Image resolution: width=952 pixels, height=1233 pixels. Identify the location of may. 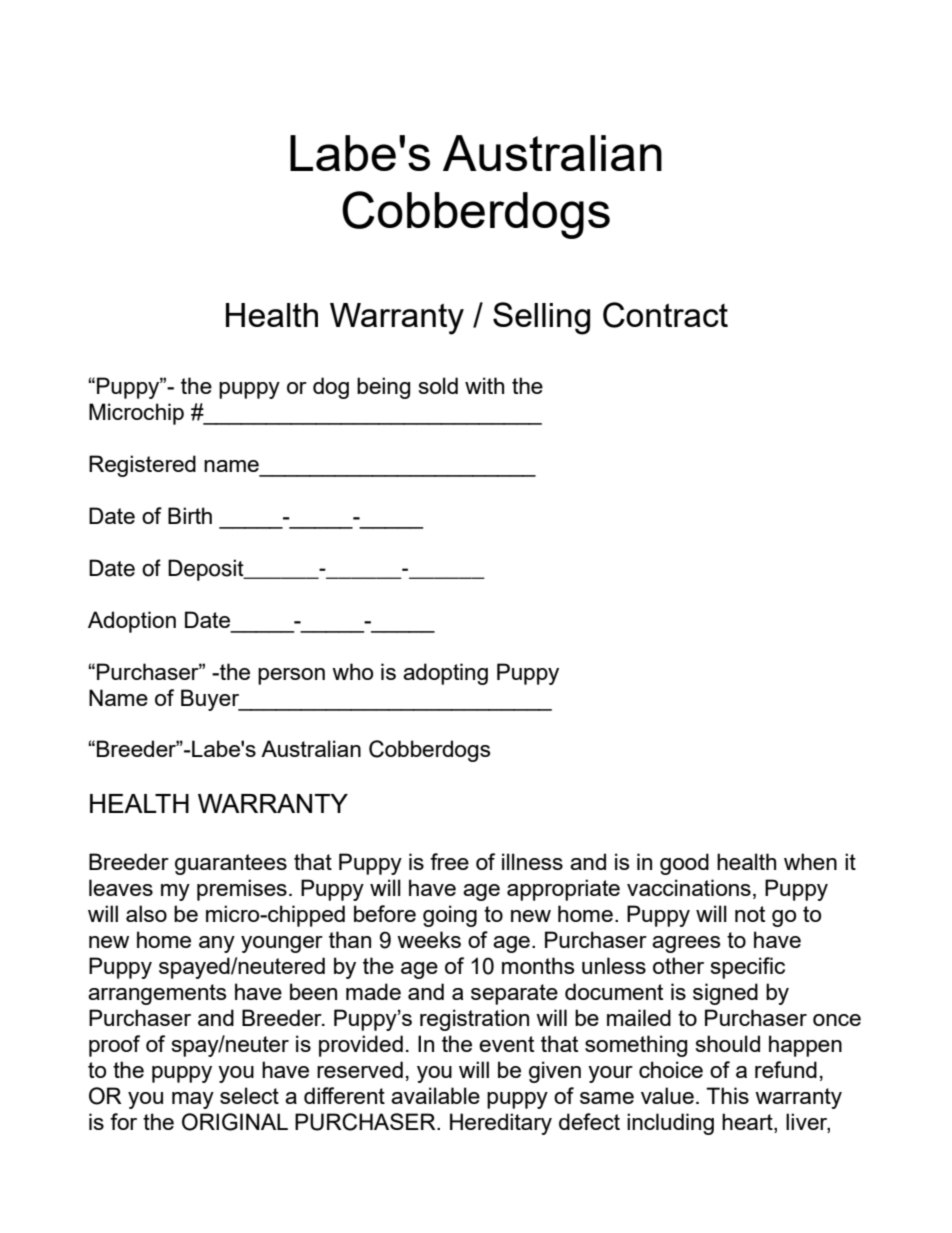
(193, 1100).
